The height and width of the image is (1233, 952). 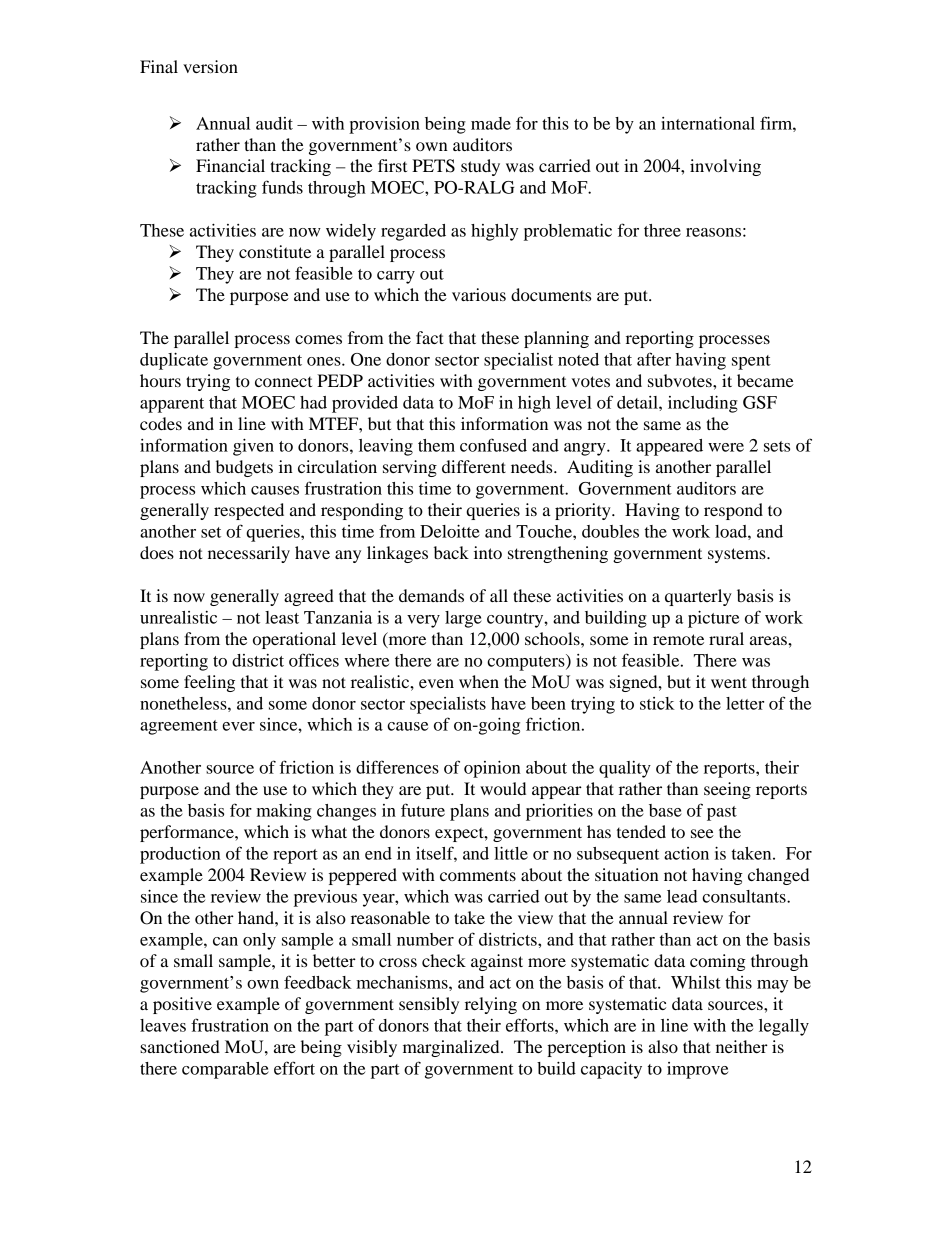 I want to click on necessarily, so click(x=249, y=554).
